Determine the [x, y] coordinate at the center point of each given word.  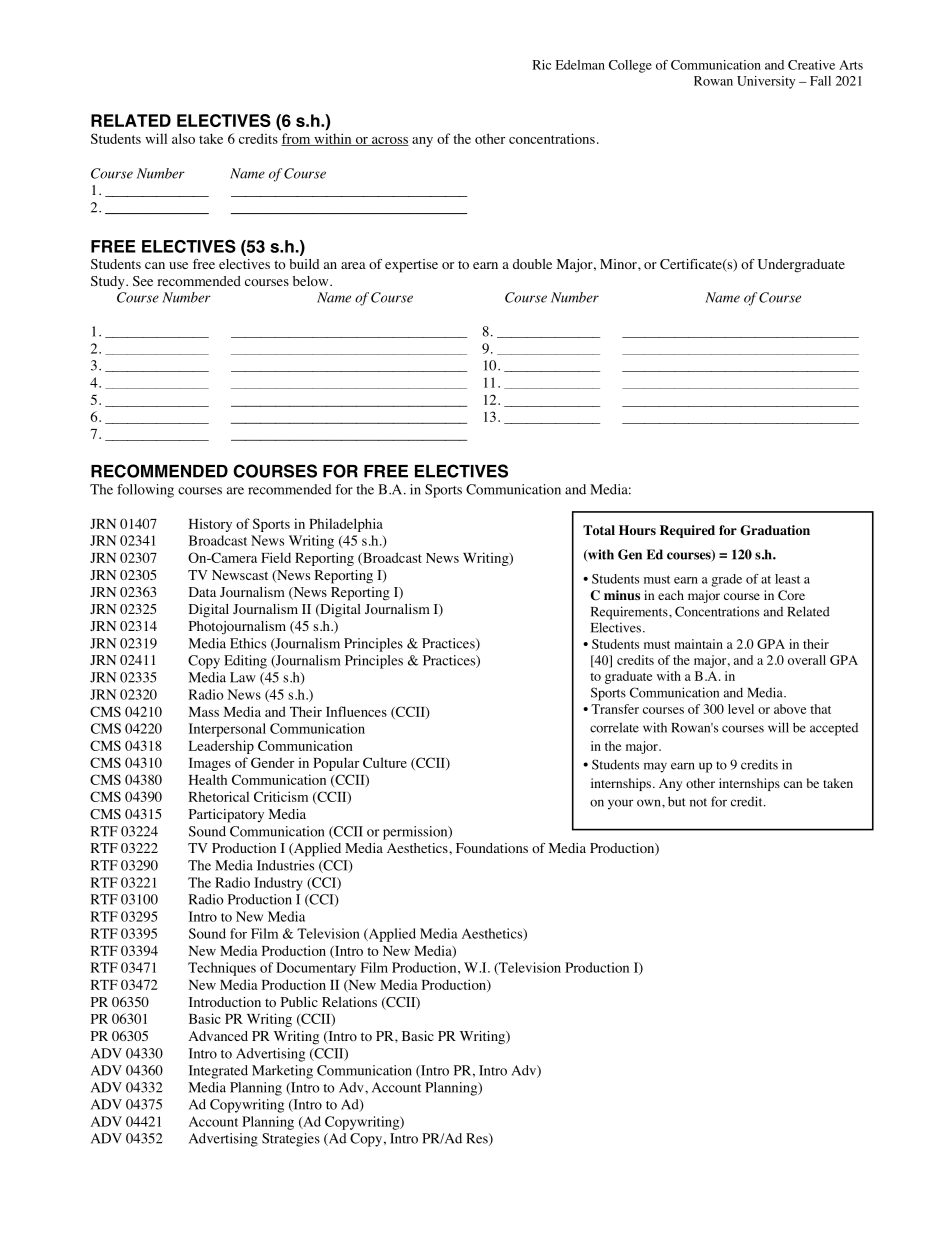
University [766, 82]
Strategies [291, 1140]
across [389, 141]
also [183, 138]
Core [791, 595]
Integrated [218, 1072]
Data [202, 592]
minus [622, 595]
